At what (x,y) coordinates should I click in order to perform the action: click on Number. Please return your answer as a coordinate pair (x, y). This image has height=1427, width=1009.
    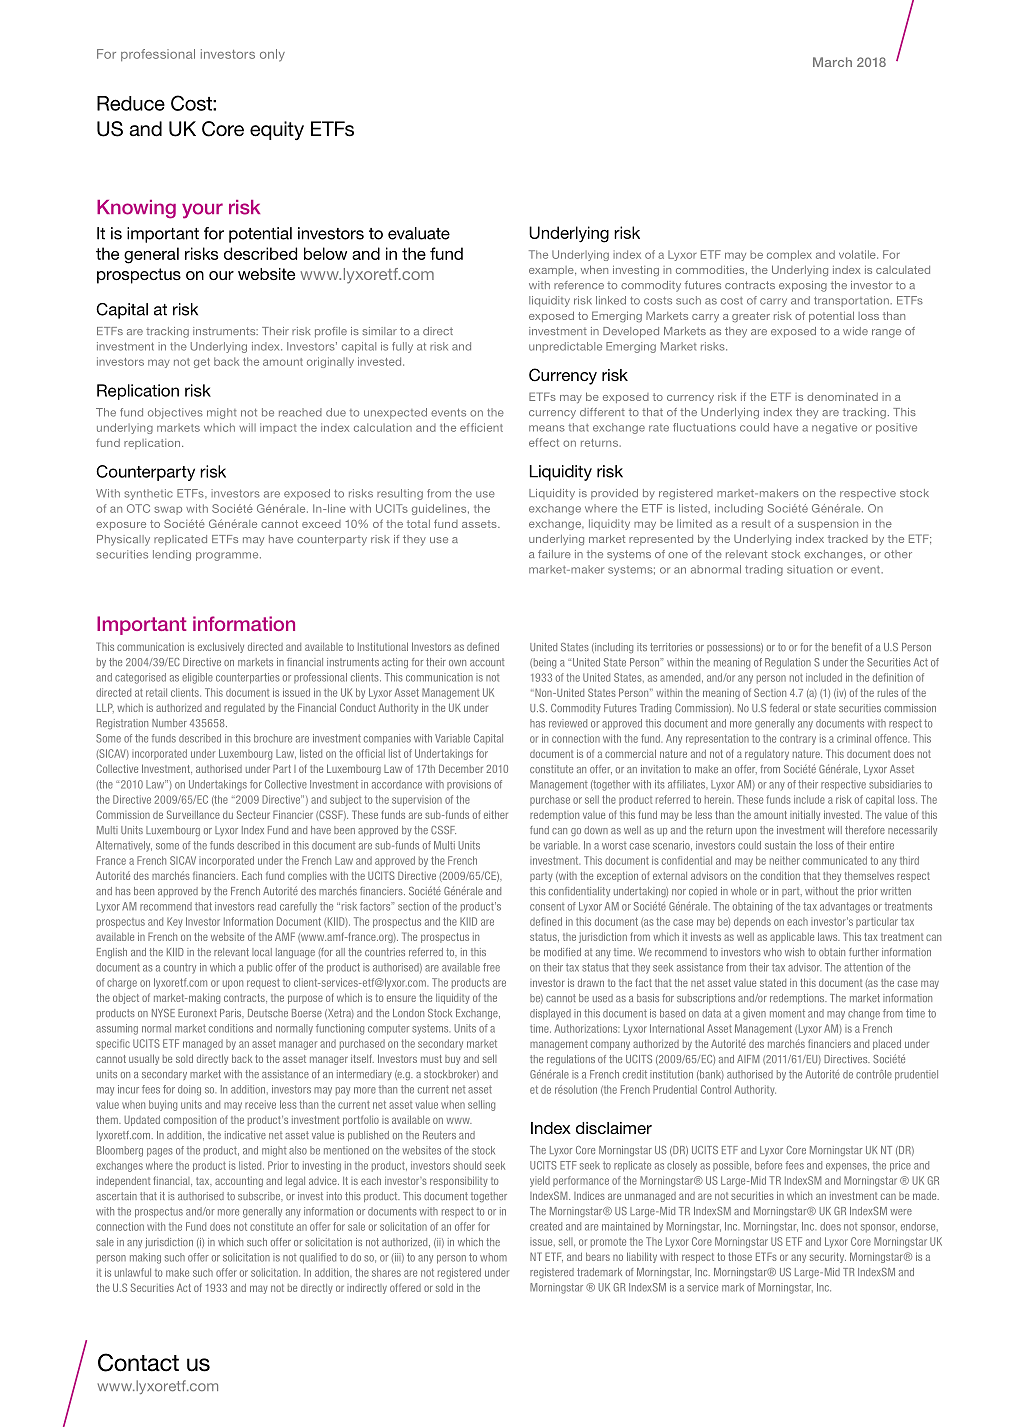
    Looking at the image, I should click on (169, 723).
